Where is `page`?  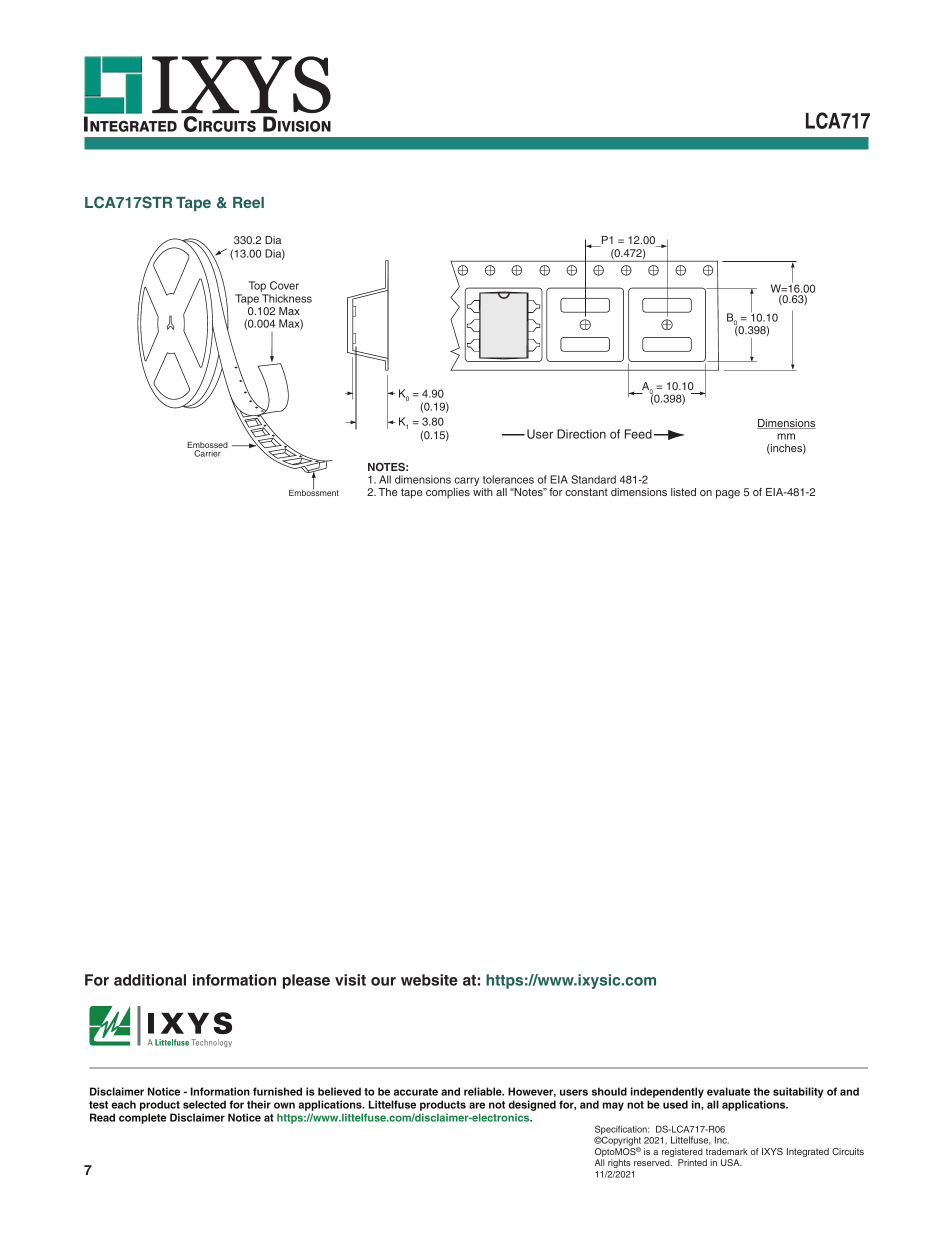
page is located at coordinates (728, 494).
